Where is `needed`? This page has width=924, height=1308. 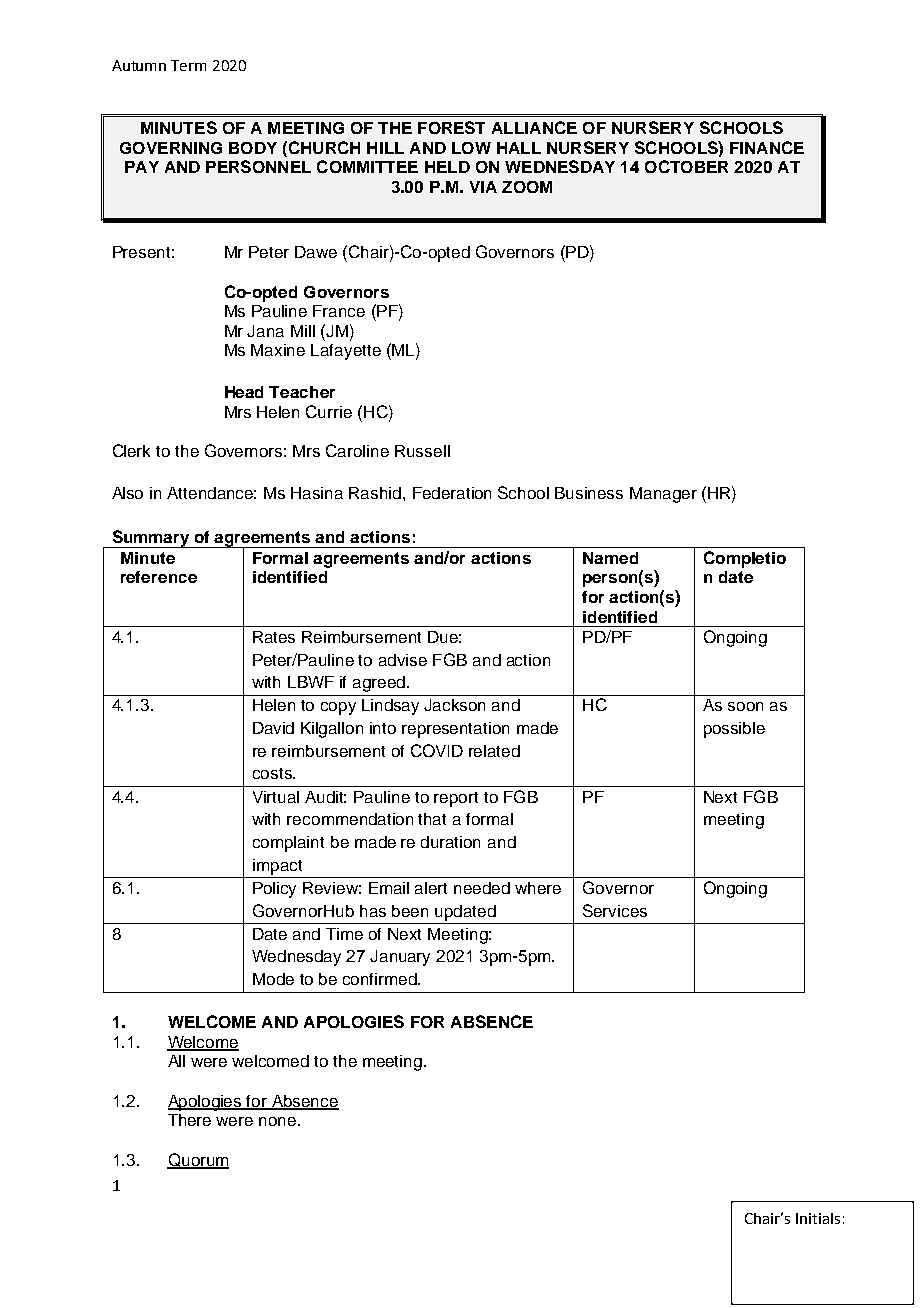
needed is located at coordinates (482, 888).
